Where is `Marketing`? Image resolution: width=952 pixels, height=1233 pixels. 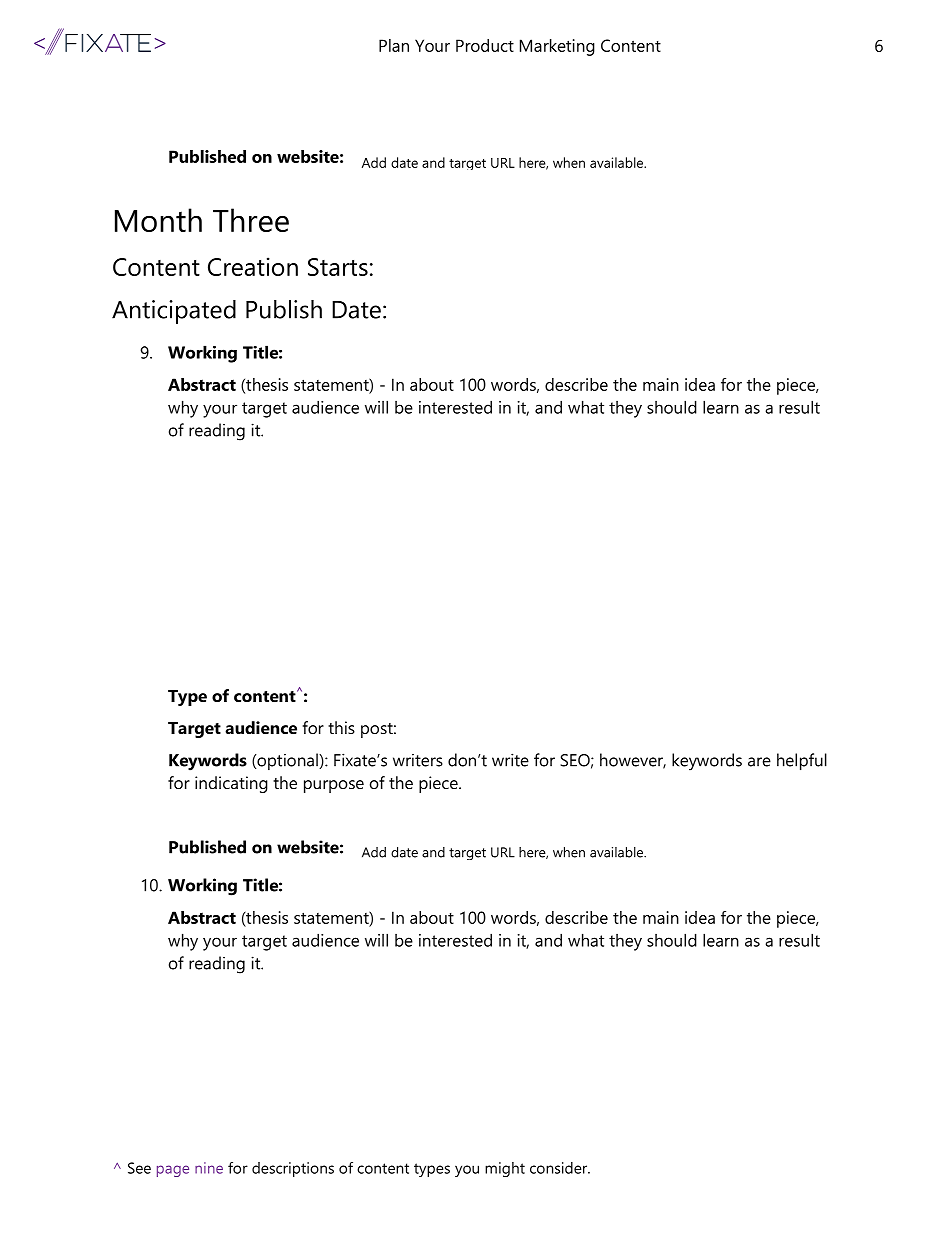 Marketing is located at coordinates (557, 47).
